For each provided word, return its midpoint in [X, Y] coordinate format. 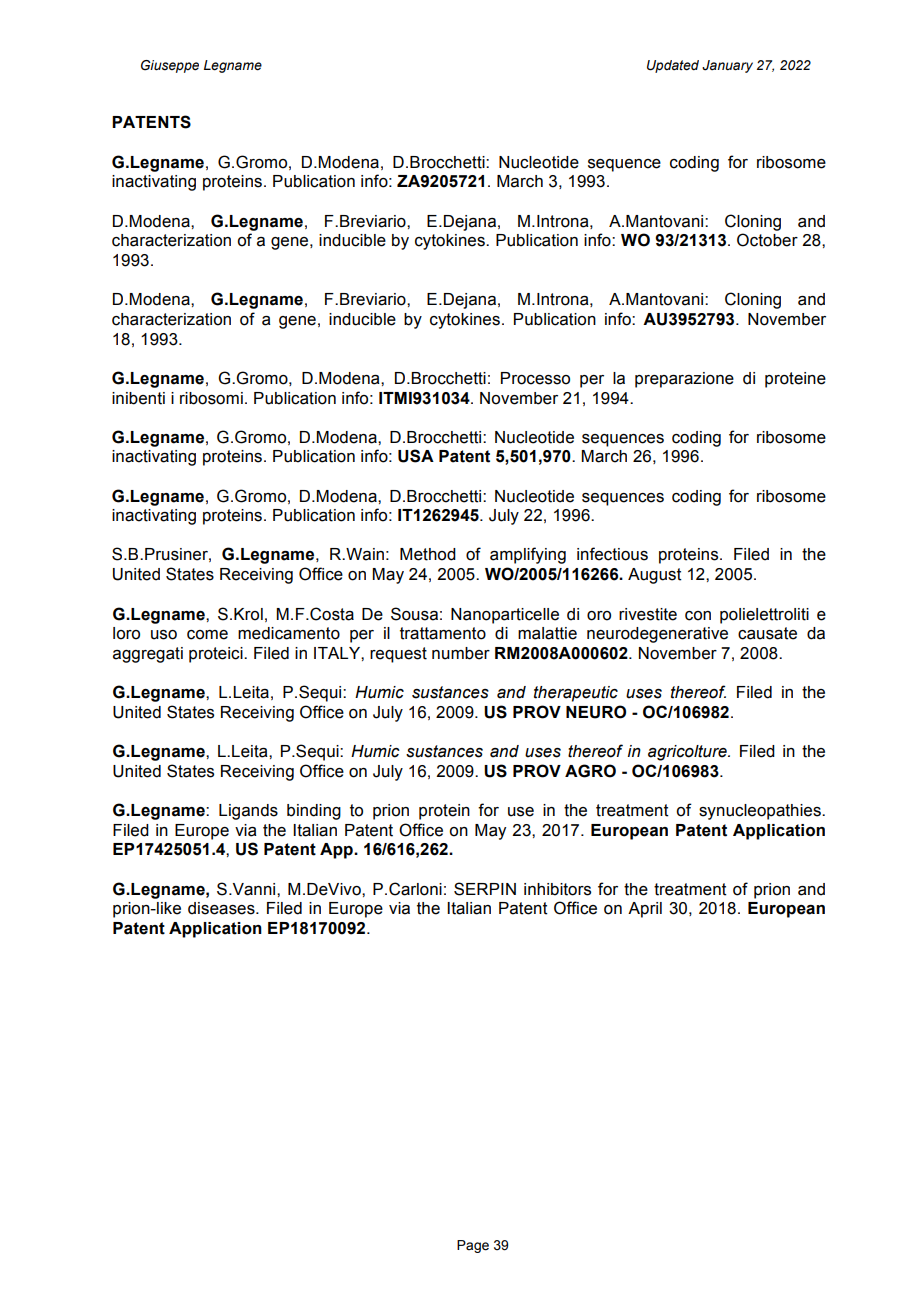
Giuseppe [170, 66]
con [698, 616]
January [727, 66]
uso [164, 635]
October [767, 240]
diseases [222, 908]
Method [428, 554]
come [207, 635]
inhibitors [557, 889]
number [461, 653]
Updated [673, 66]
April [645, 910]
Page [473, 1246]
